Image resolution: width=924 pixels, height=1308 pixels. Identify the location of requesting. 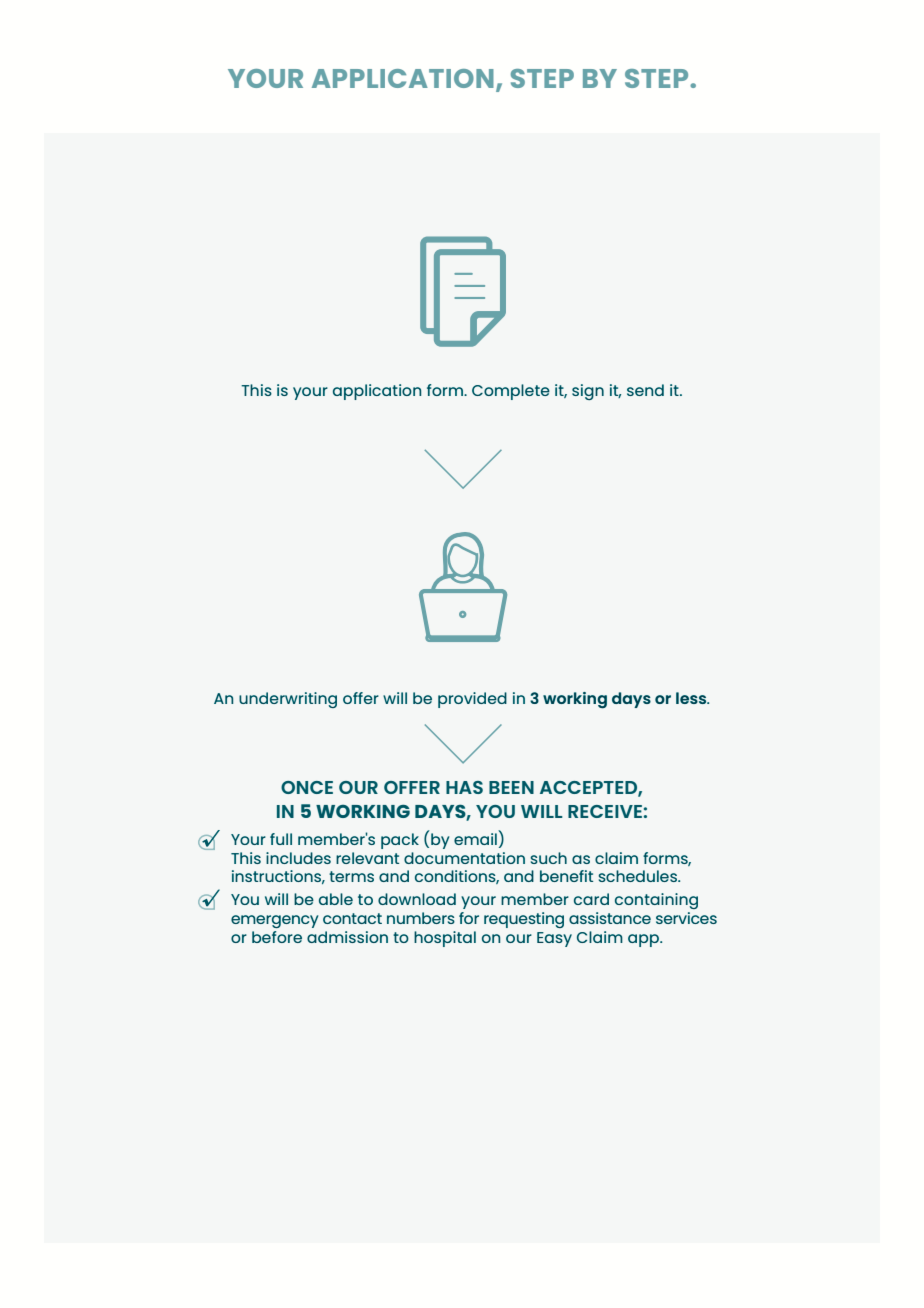
(524, 920).
